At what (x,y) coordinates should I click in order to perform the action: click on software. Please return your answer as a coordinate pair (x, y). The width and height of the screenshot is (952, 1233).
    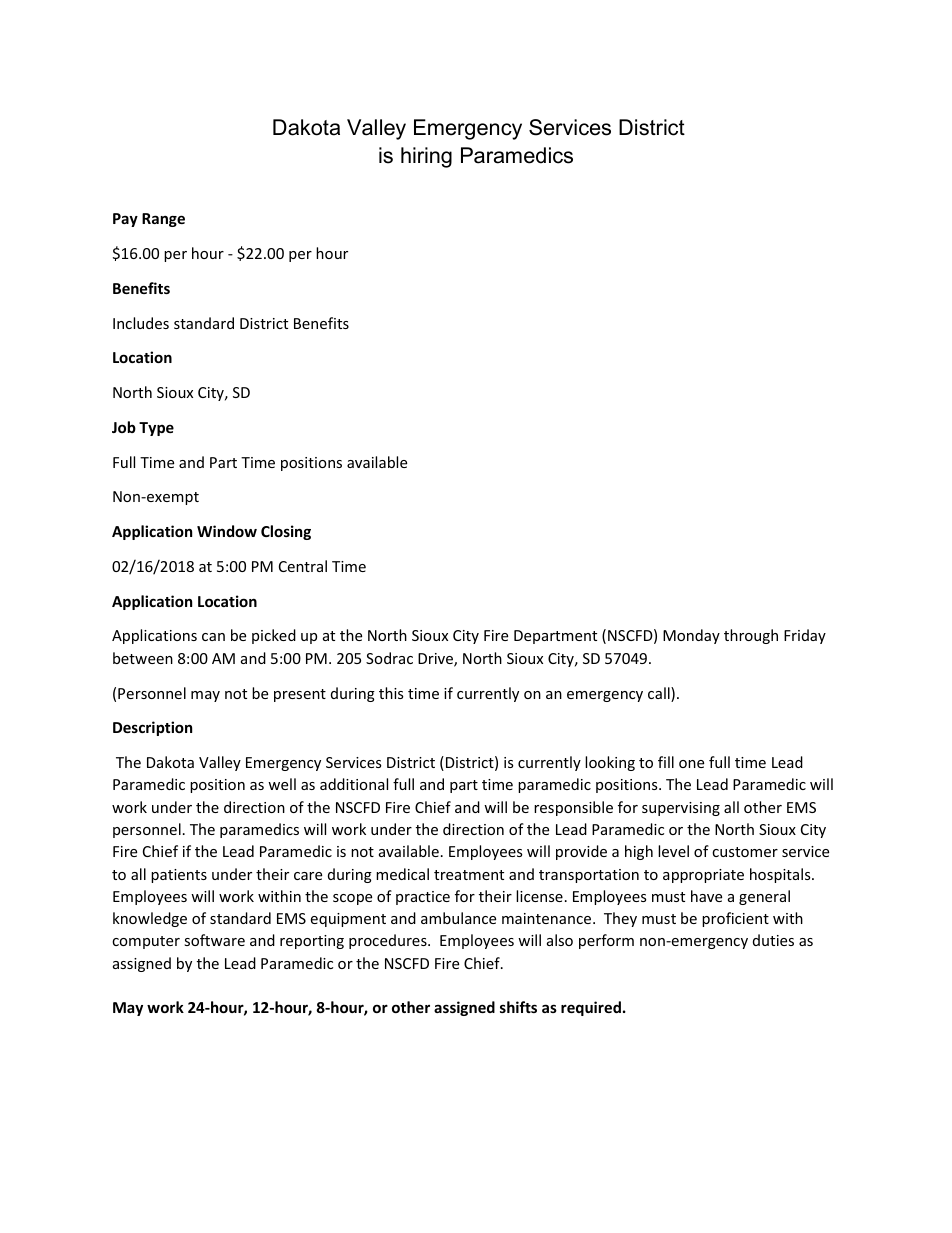
    Looking at the image, I should click on (214, 940).
